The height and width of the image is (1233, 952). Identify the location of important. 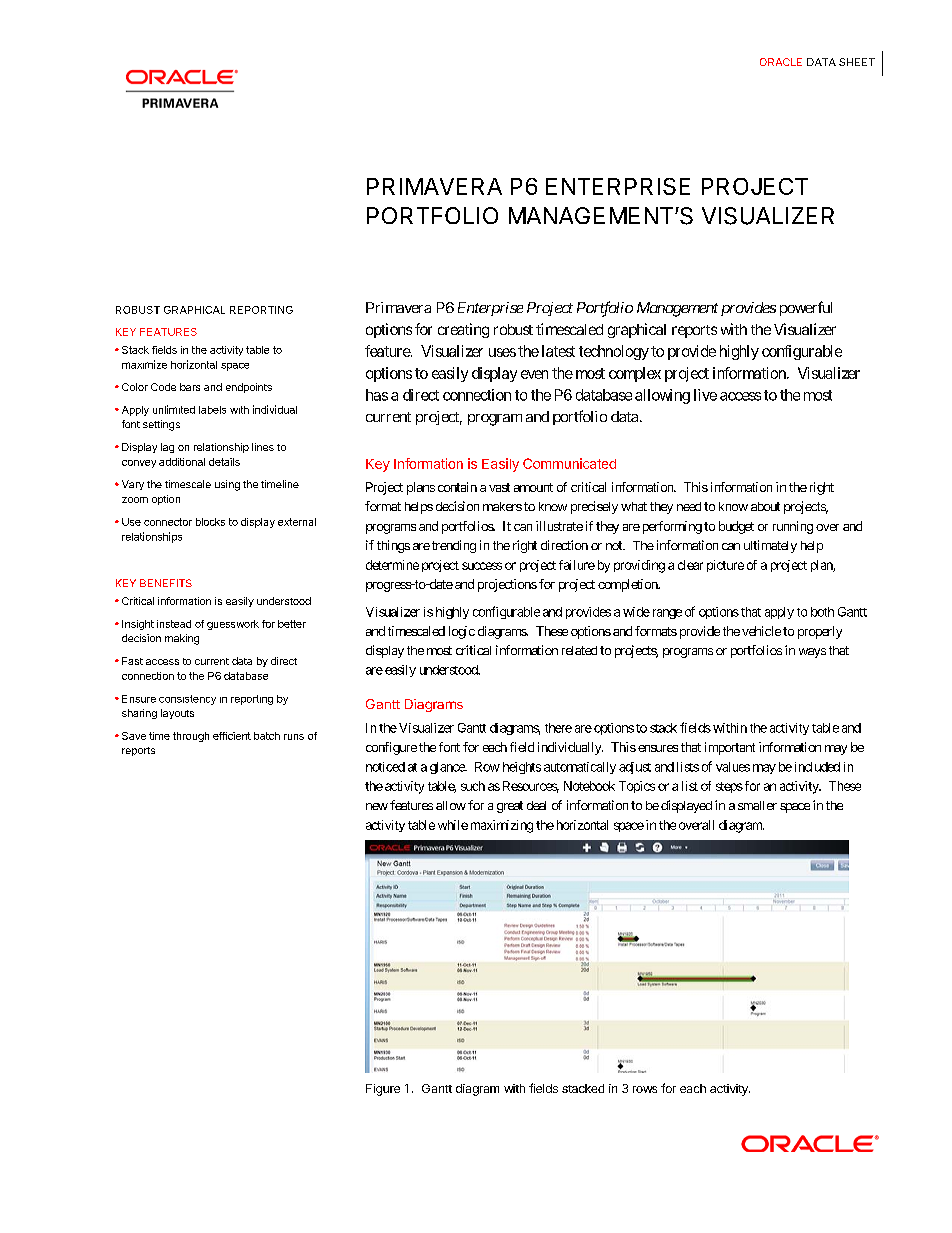
(730, 748).
